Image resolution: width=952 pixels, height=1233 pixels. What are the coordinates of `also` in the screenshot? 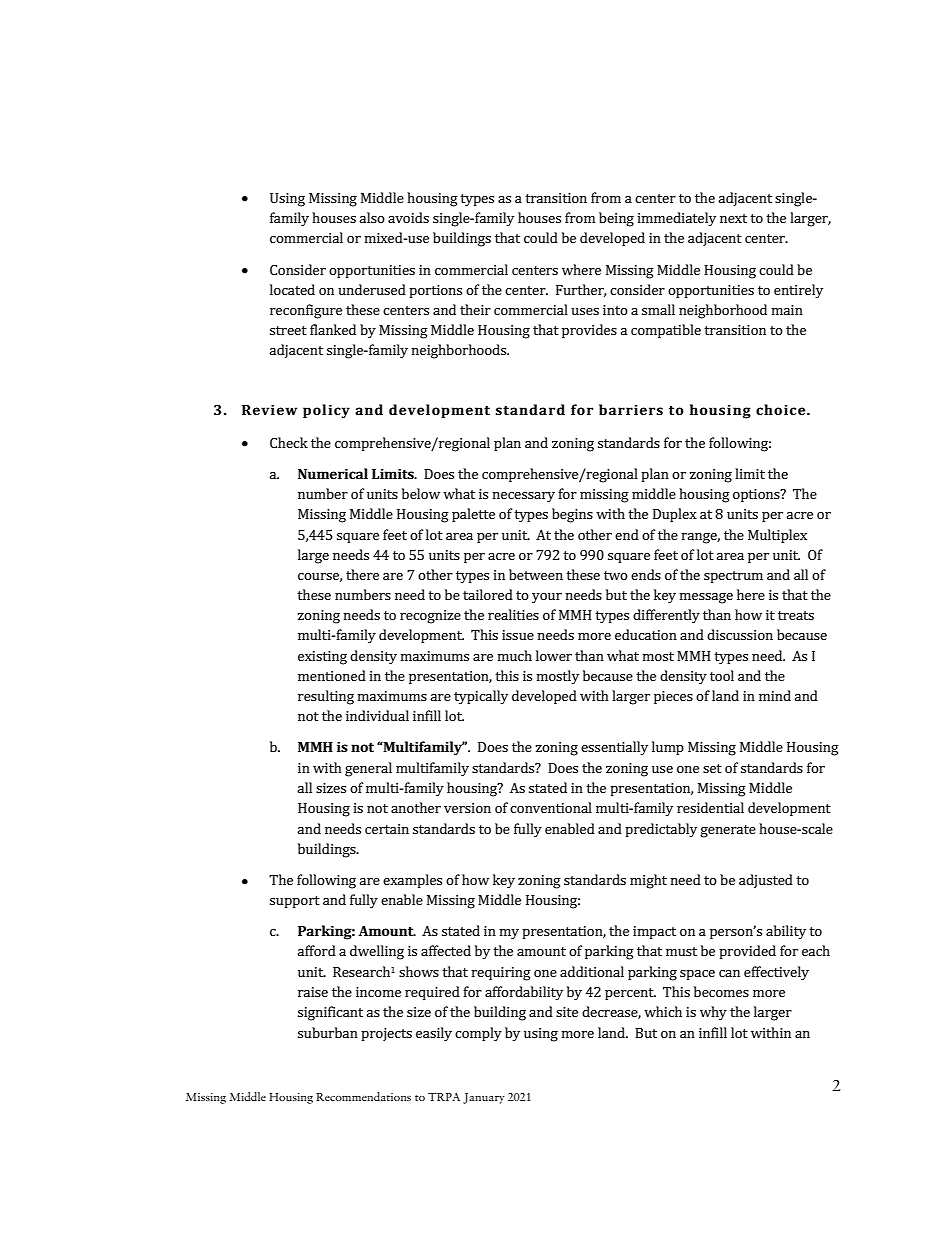 It's located at (372, 217).
